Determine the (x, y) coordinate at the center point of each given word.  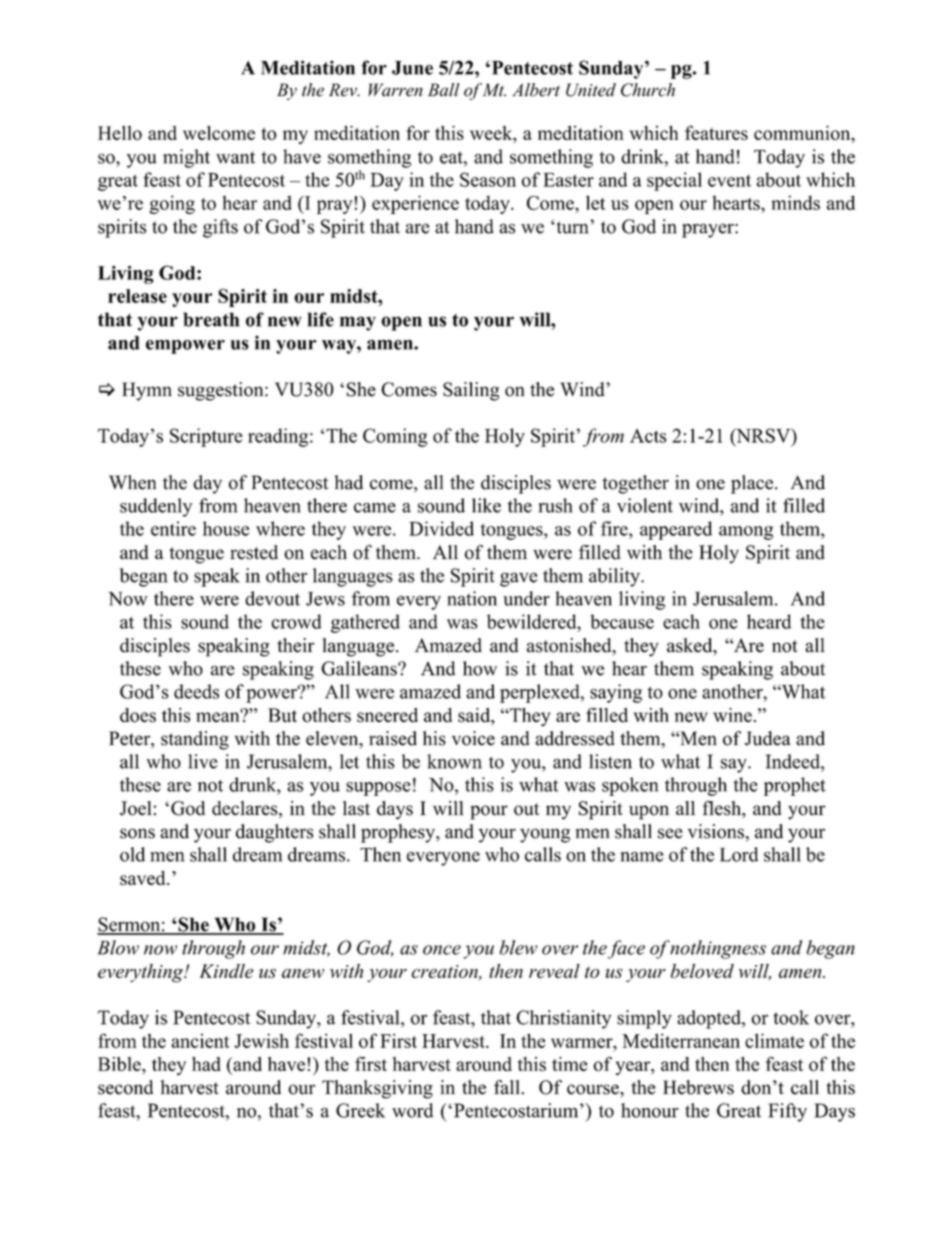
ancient (200, 1040)
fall (508, 1087)
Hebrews (698, 1087)
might (186, 158)
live (203, 761)
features (716, 132)
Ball (444, 90)
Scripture (206, 437)
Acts (648, 436)
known (454, 761)
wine (732, 715)
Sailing (471, 391)
